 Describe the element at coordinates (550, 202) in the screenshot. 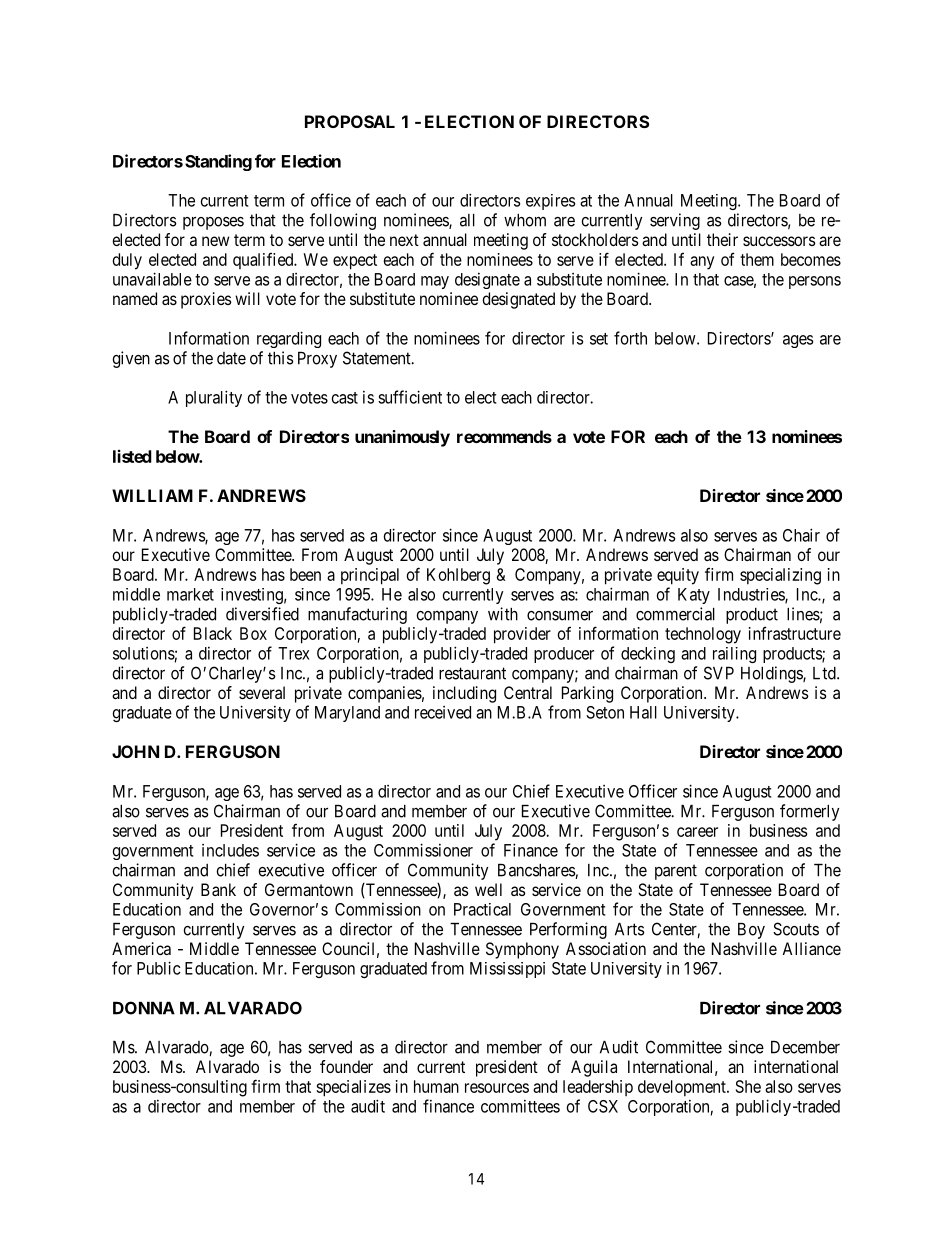

I see `expires` at that location.
